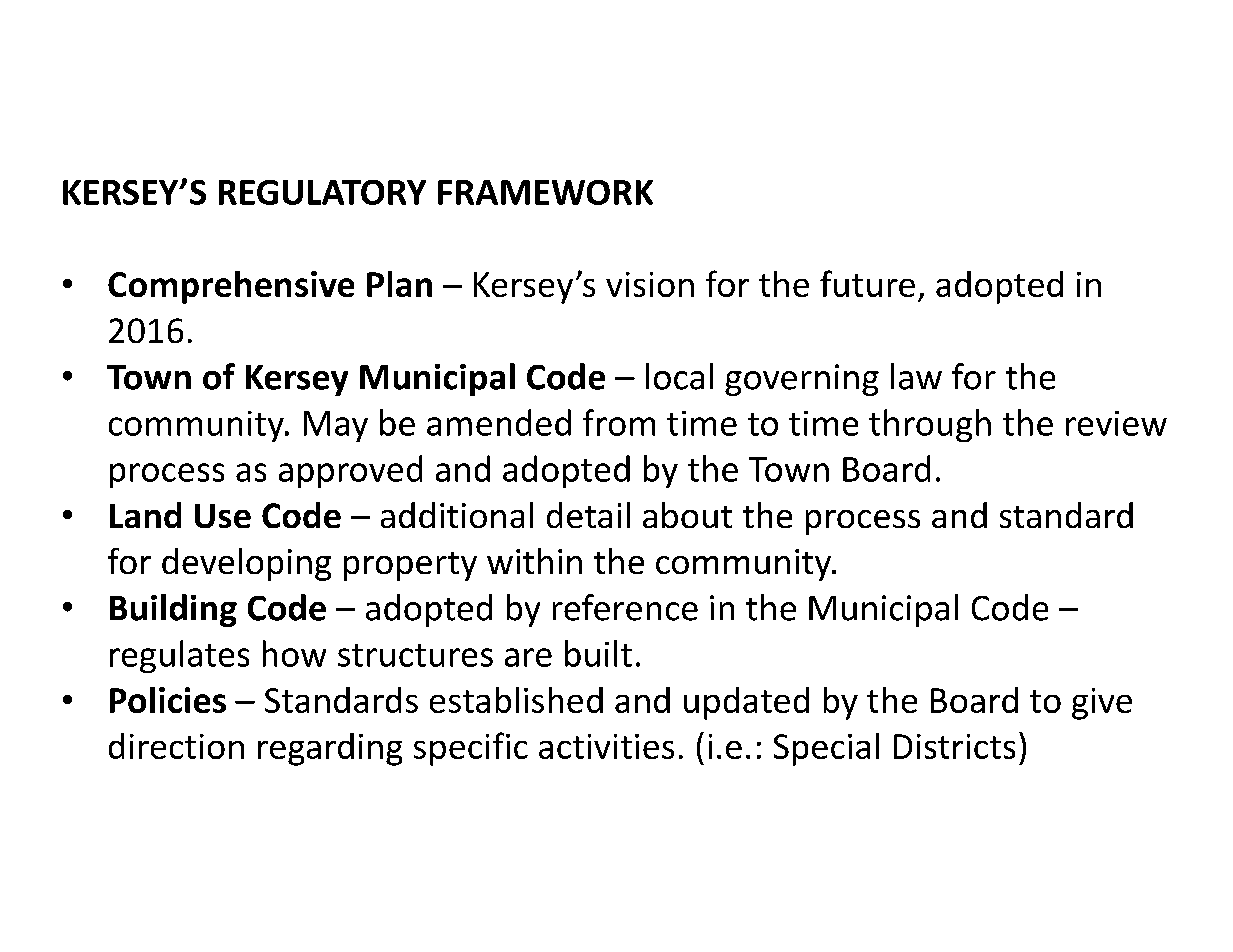 This document has width=1233, height=952. What do you see at coordinates (867, 283) in the document?
I see `future` at bounding box center [867, 283].
